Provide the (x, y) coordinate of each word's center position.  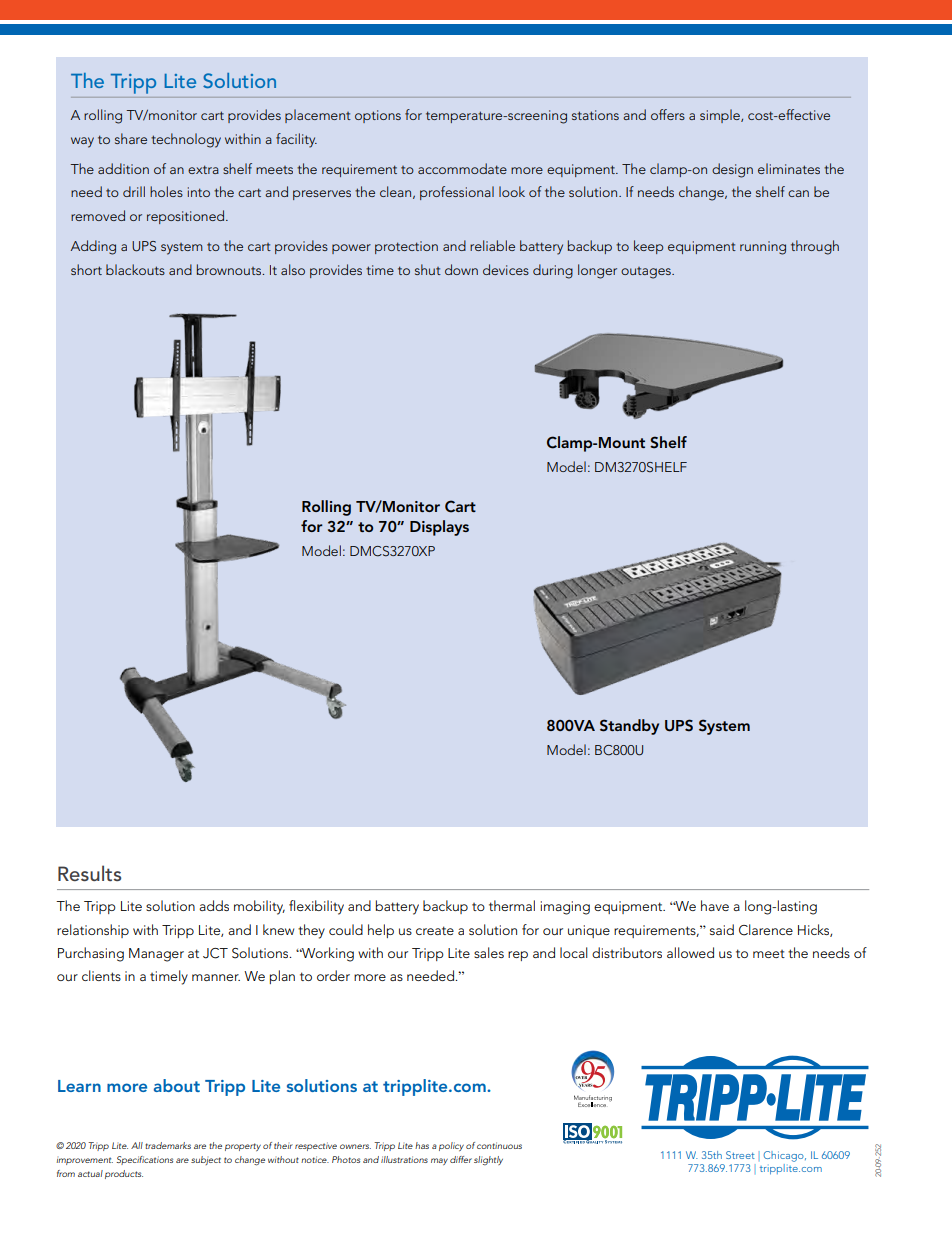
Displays (439, 528)
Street (740, 1155)
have (715, 905)
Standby (629, 727)
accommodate (462, 168)
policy (451, 1146)
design (732, 170)
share (131, 138)
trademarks (168, 1145)
